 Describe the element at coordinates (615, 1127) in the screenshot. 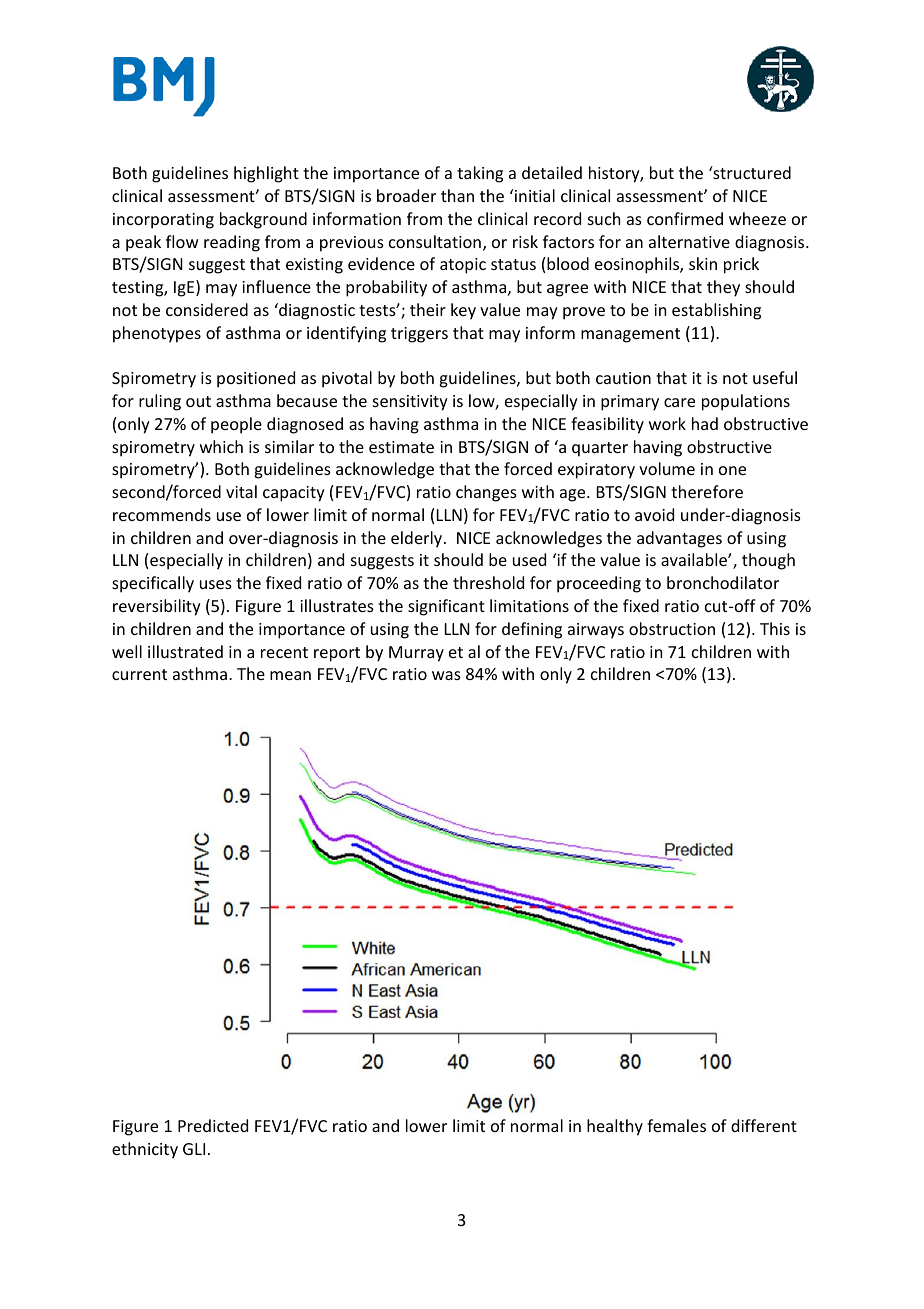

I see `healthy` at that location.
